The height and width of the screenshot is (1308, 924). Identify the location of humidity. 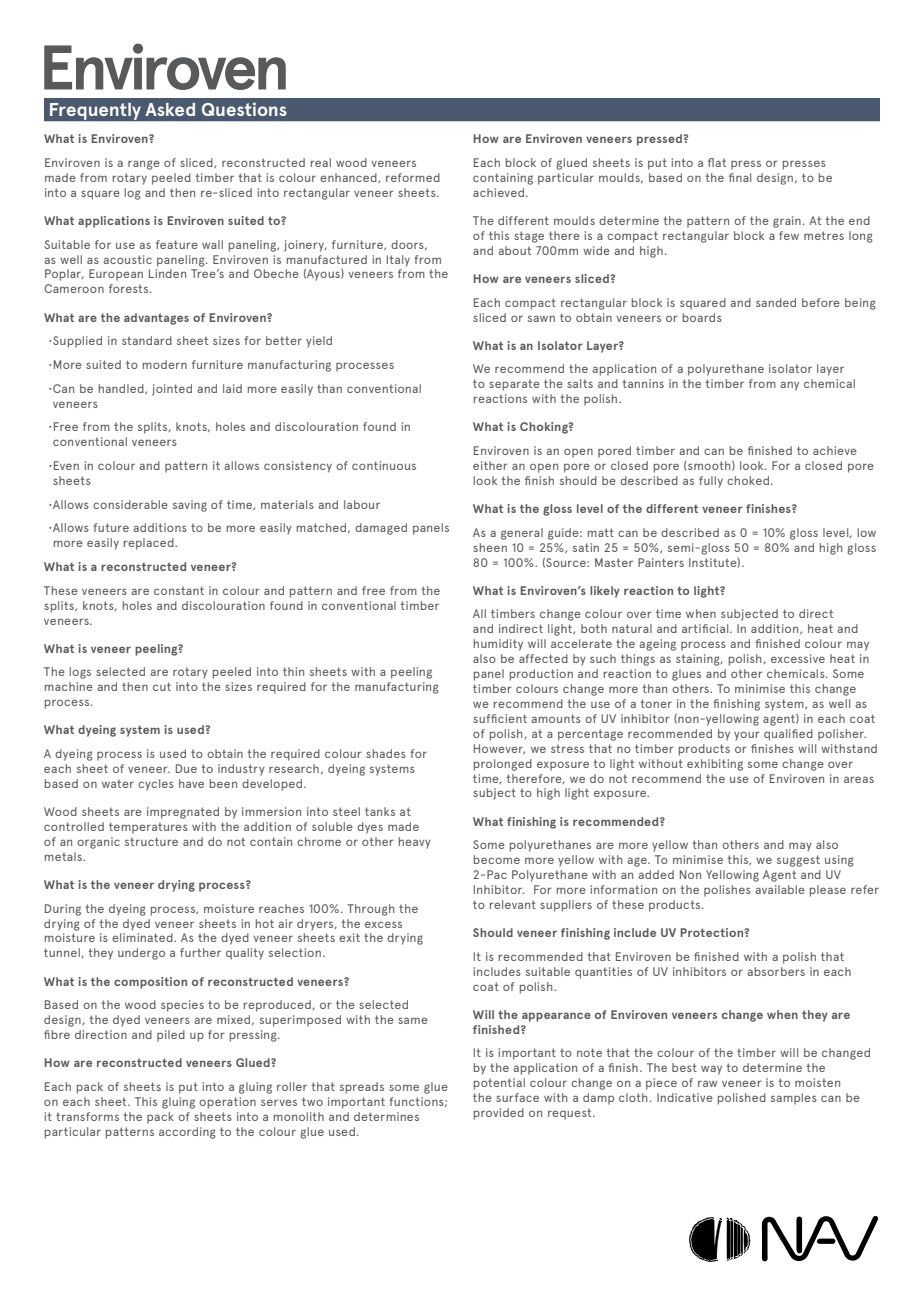
(498, 645).
